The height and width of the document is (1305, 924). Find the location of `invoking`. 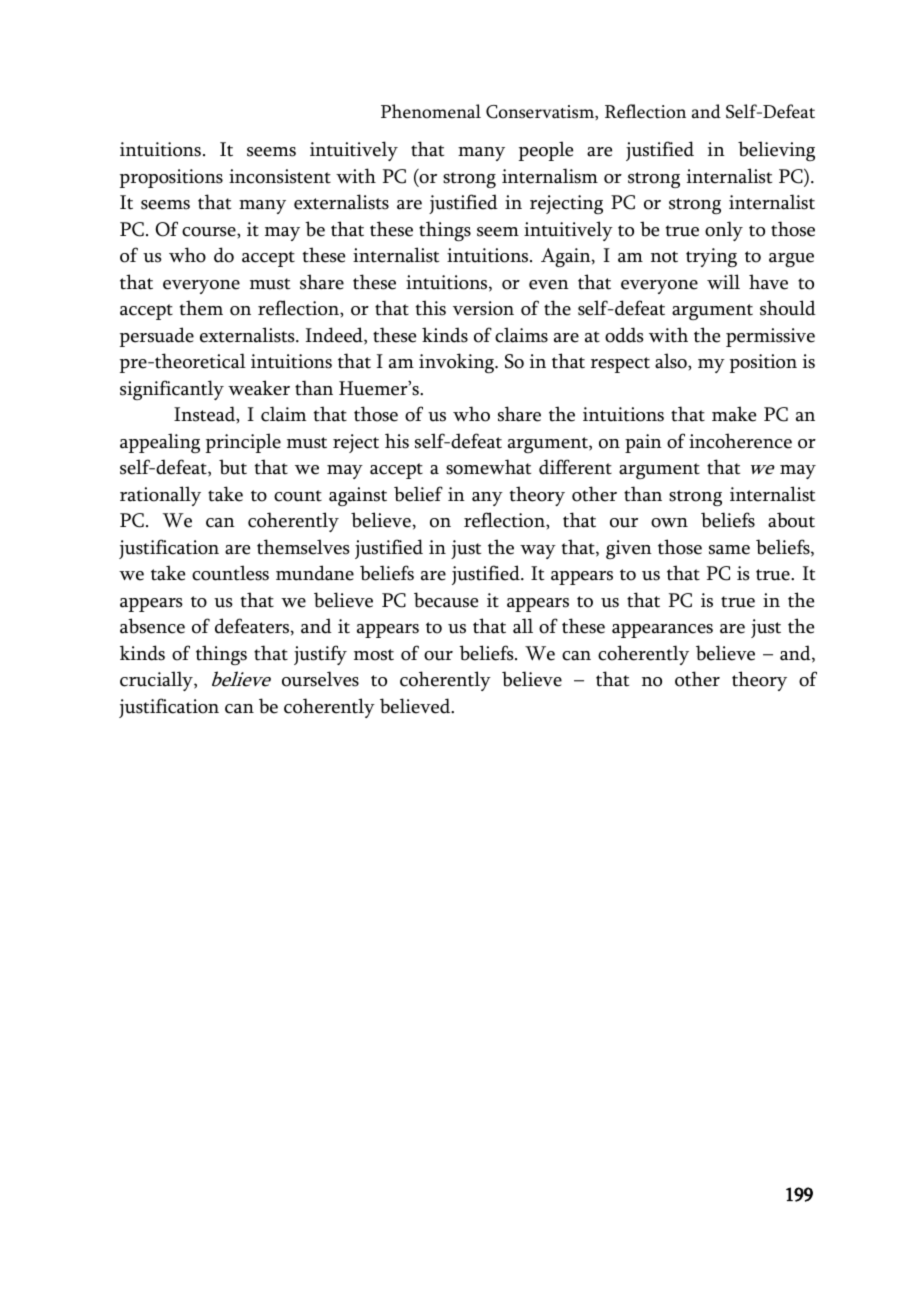

invoking is located at coordinates (457, 363).
